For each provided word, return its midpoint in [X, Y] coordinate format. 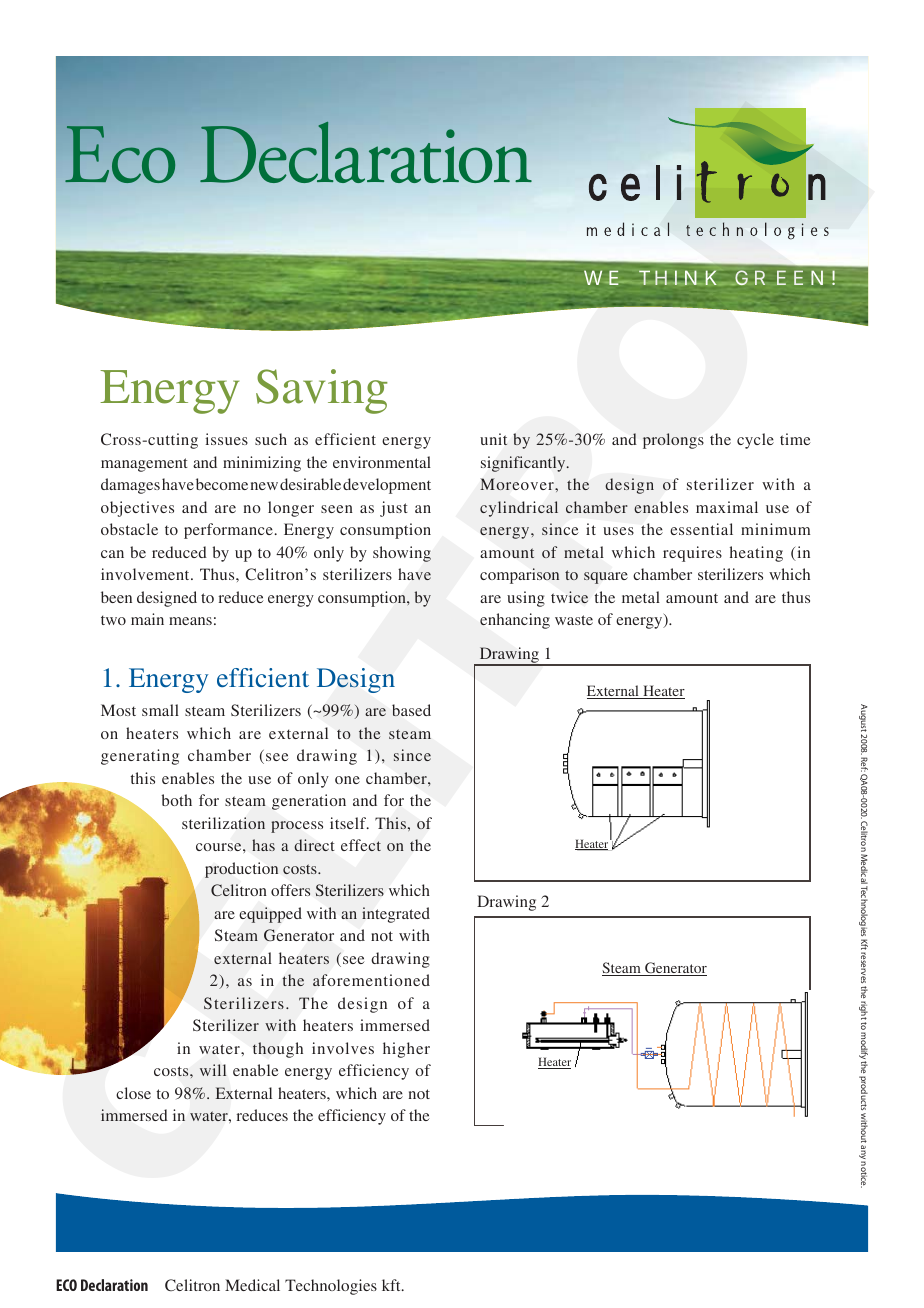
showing [402, 554]
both [177, 800]
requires [692, 554]
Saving [322, 391]
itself [349, 823]
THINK [678, 277]
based [411, 710]
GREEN [779, 277]
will [213, 1070]
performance [229, 531]
